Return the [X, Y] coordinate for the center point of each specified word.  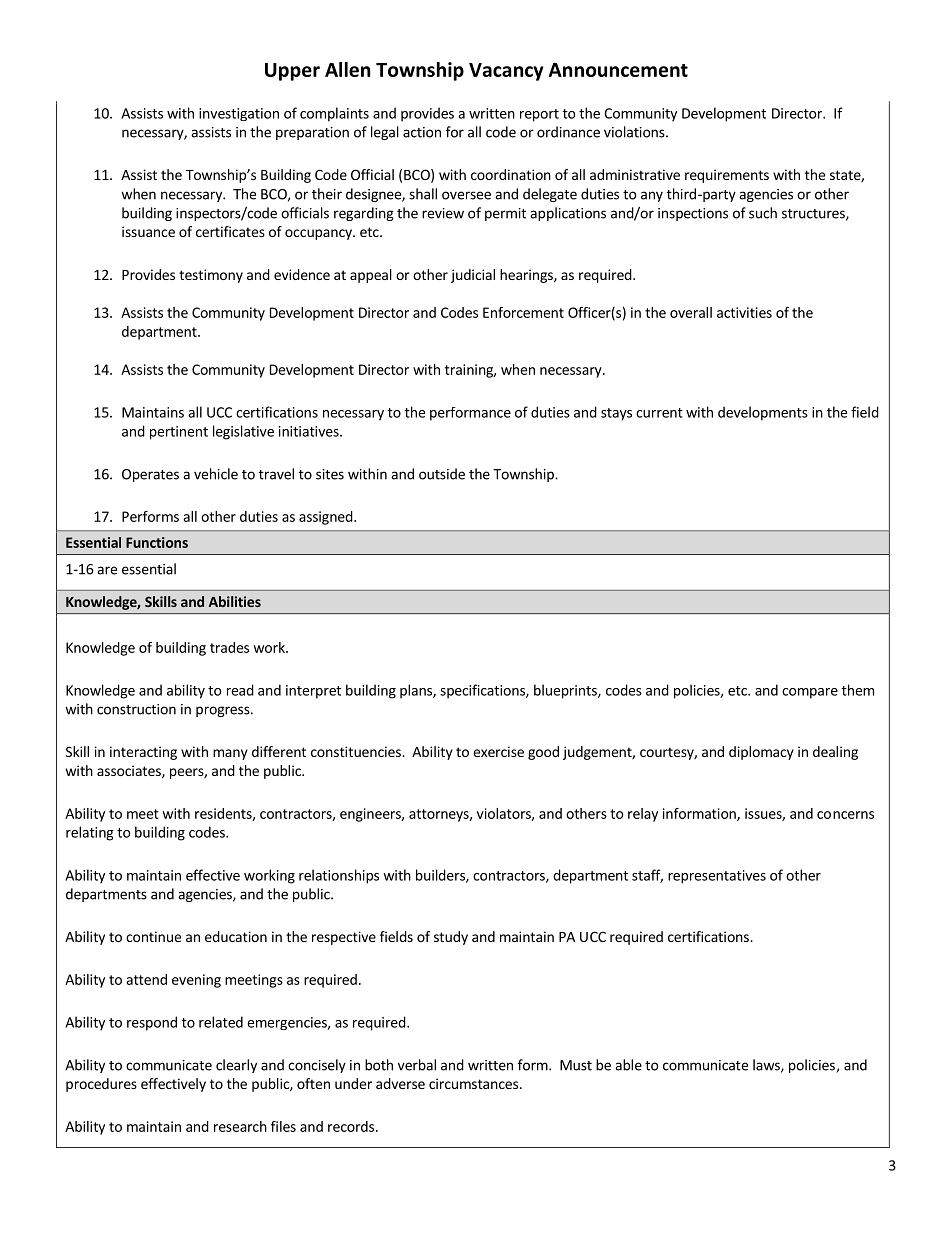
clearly [236, 1066]
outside [442, 474]
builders [441, 876]
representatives [717, 877]
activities [744, 312]
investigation [239, 114]
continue [153, 936]
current [659, 413]
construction [136, 709]
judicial [473, 276]
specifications [483, 691]
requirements [727, 176]
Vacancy [506, 72]
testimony [211, 276]
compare [810, 693]
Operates [150, 475]
